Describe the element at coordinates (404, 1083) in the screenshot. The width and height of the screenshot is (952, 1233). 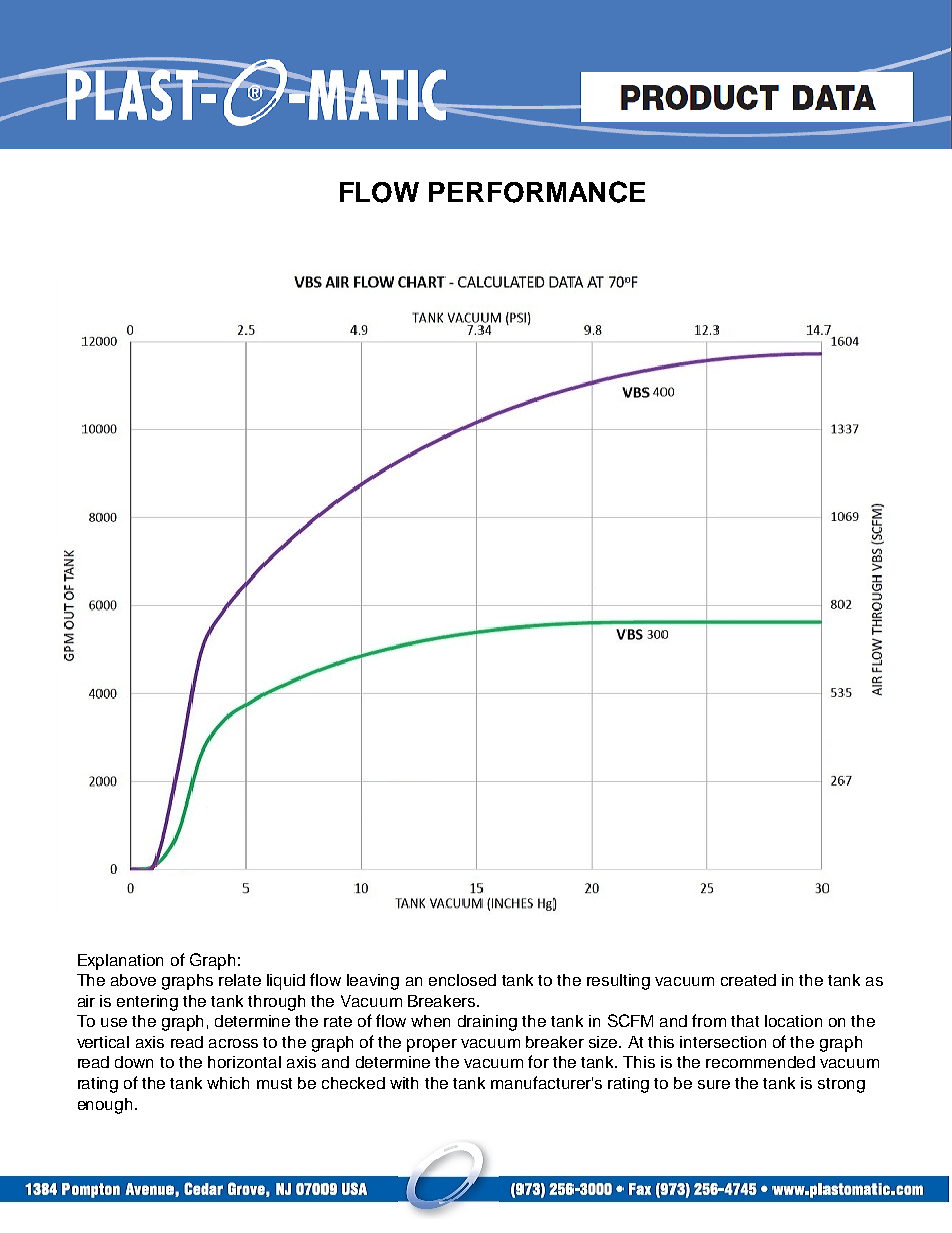
I see `with` at that location.
